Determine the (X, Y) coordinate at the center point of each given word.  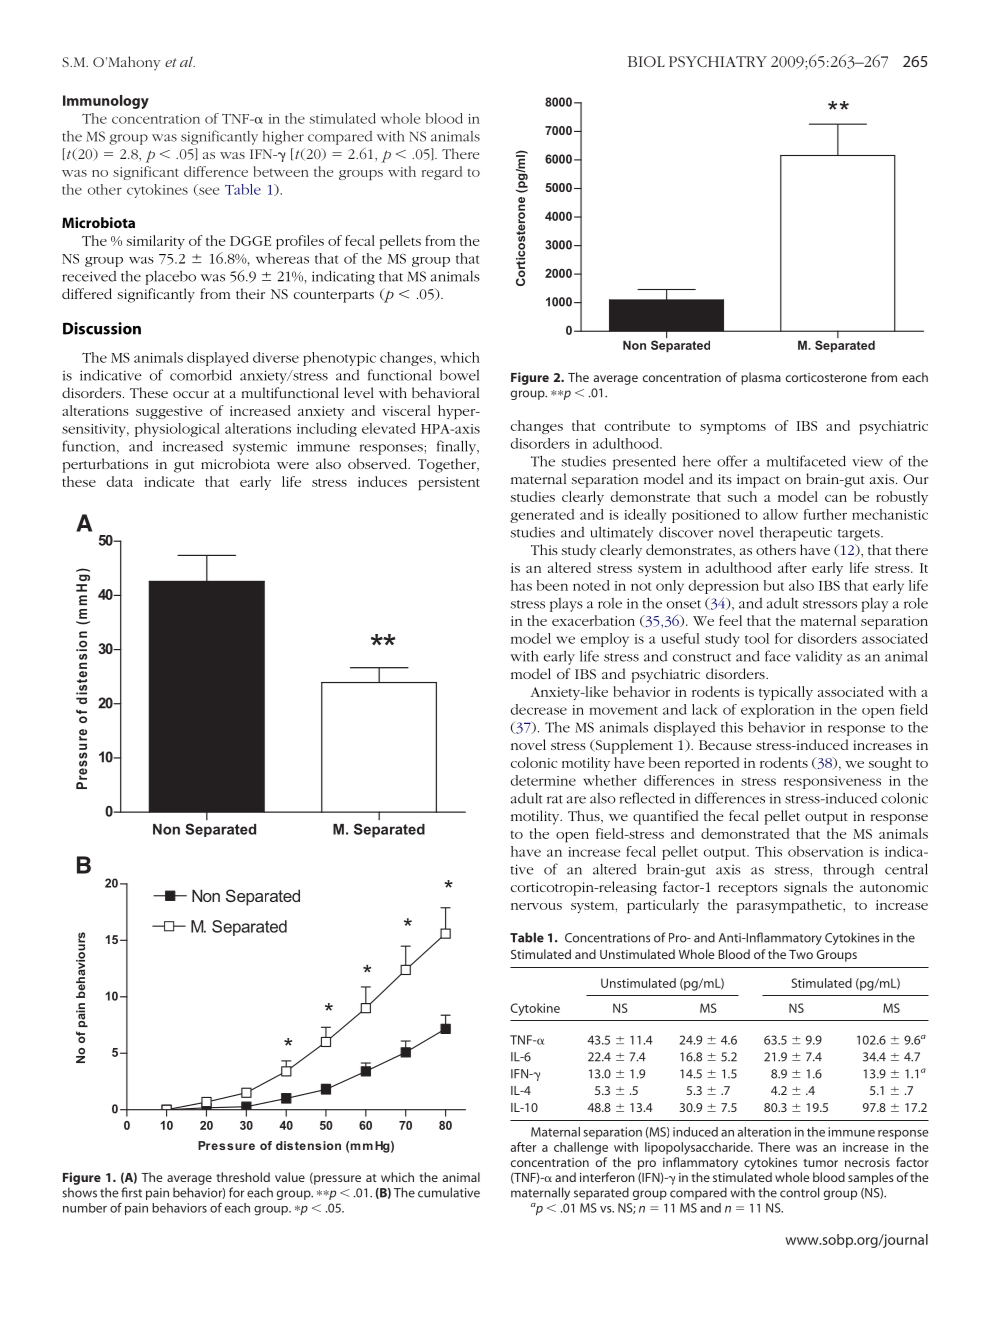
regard (442, 173)
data (120, 481)
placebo (171, 278)
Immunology (106, 102)
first (131, 1192)
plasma (761, 378)
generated (542, 516)
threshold (243, 1177)
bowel (459, 375)
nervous (536, 906)
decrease (539, 709)
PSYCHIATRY (718, 61)
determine (543, 780)
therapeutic (796, 534)
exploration (777, 711)
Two (801, 954)
